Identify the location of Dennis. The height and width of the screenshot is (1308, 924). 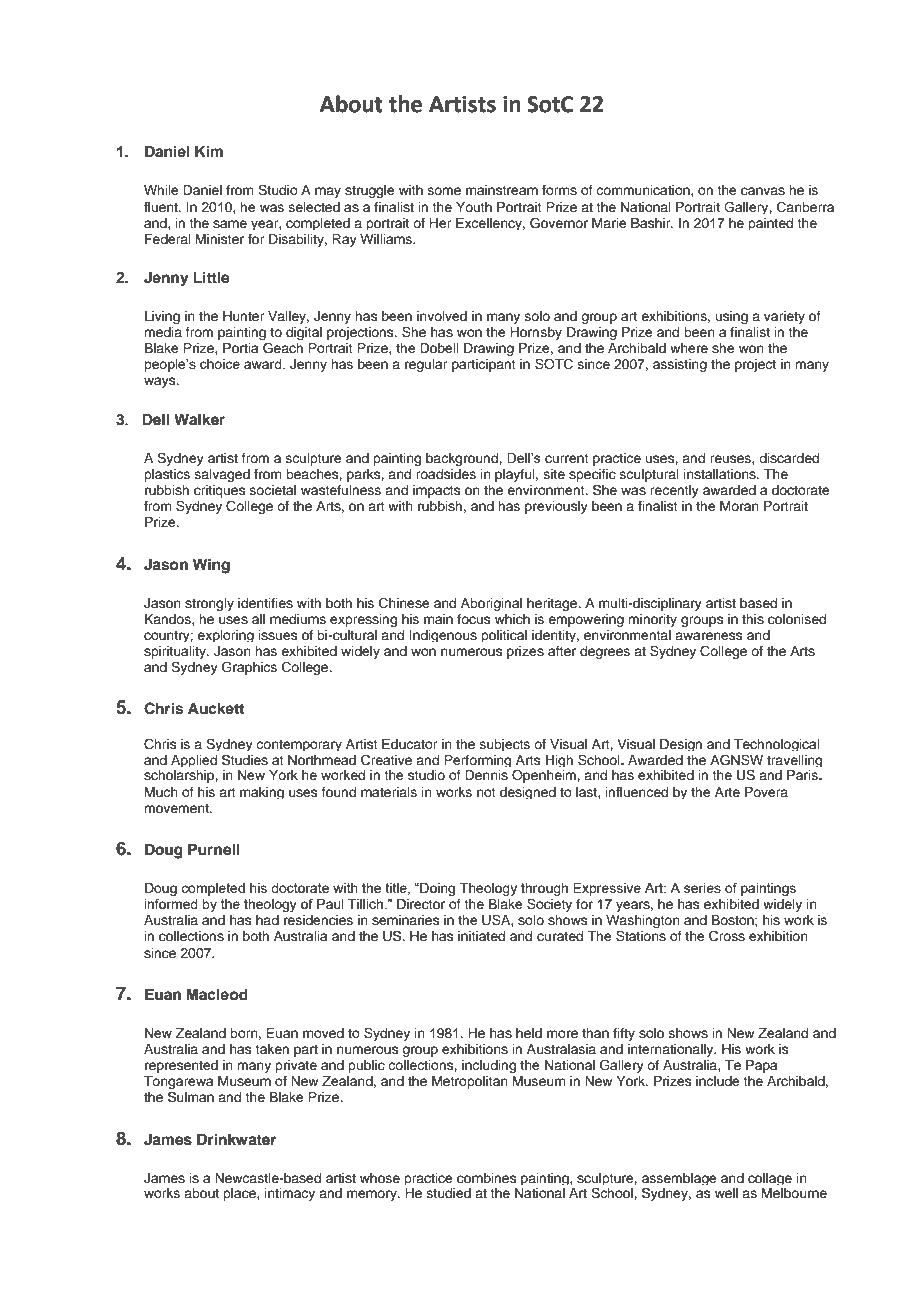
(486, 775).
